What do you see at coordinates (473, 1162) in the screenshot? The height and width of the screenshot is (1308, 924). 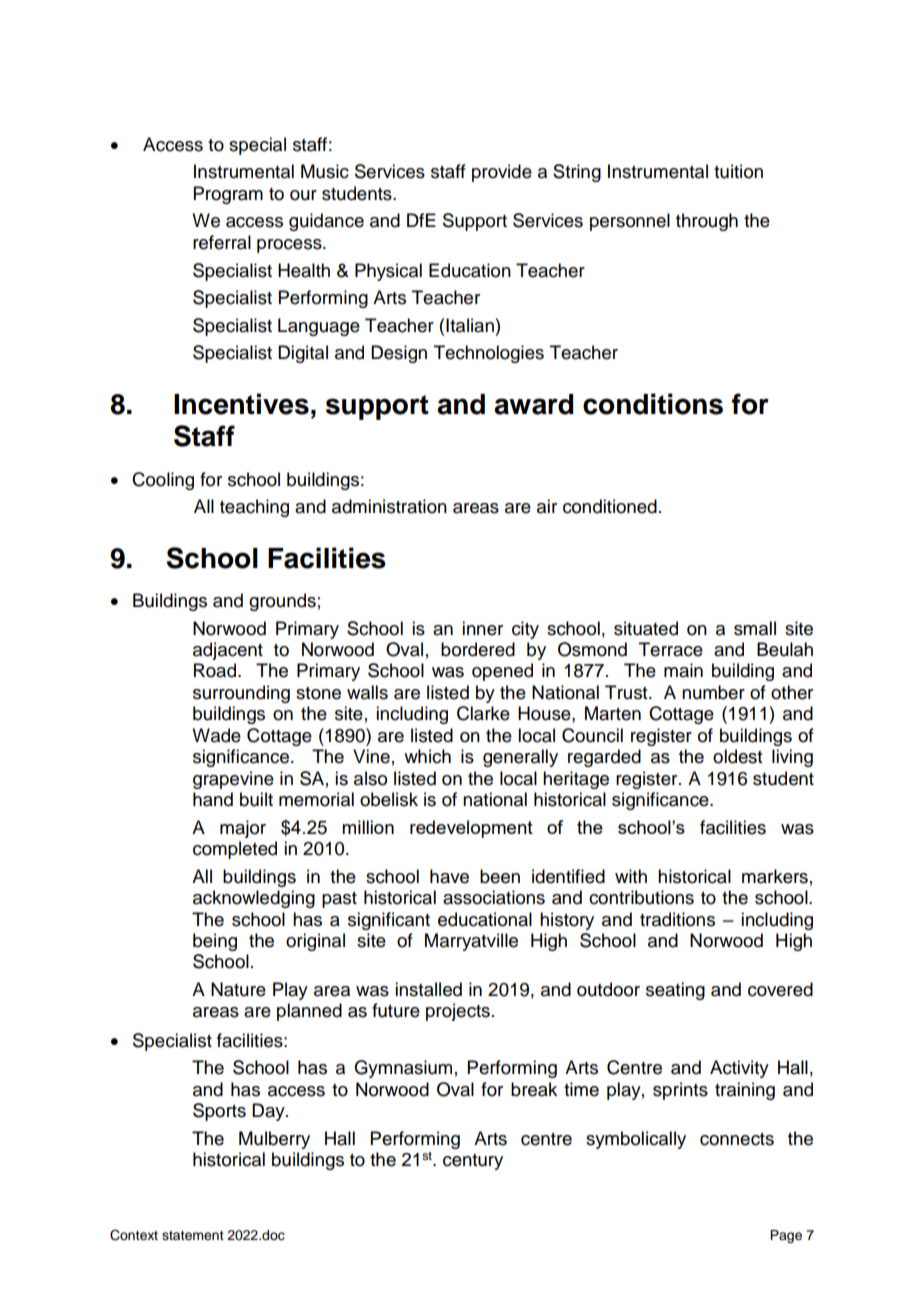 I see `century` at bounding box center [473, 1162].
